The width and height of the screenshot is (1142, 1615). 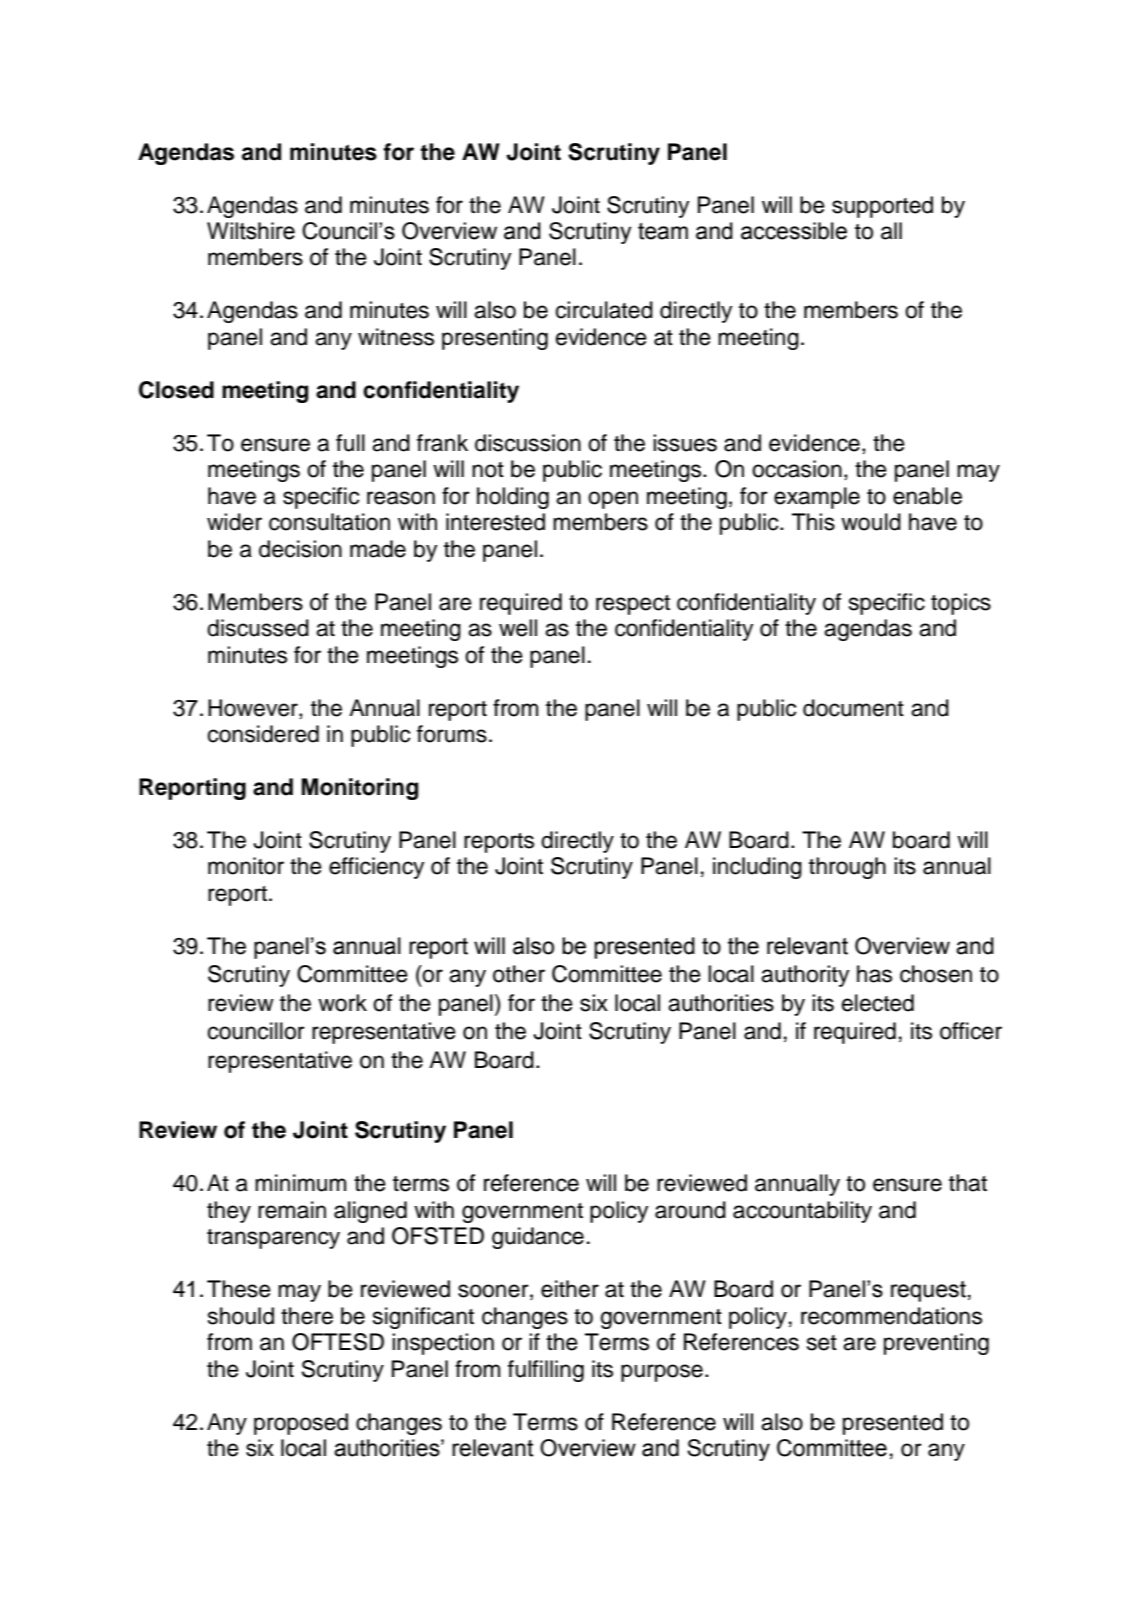 What do you see at coordinates (519, 974) in the screenshot?
I see `other` at bounding box center [519, 974].
